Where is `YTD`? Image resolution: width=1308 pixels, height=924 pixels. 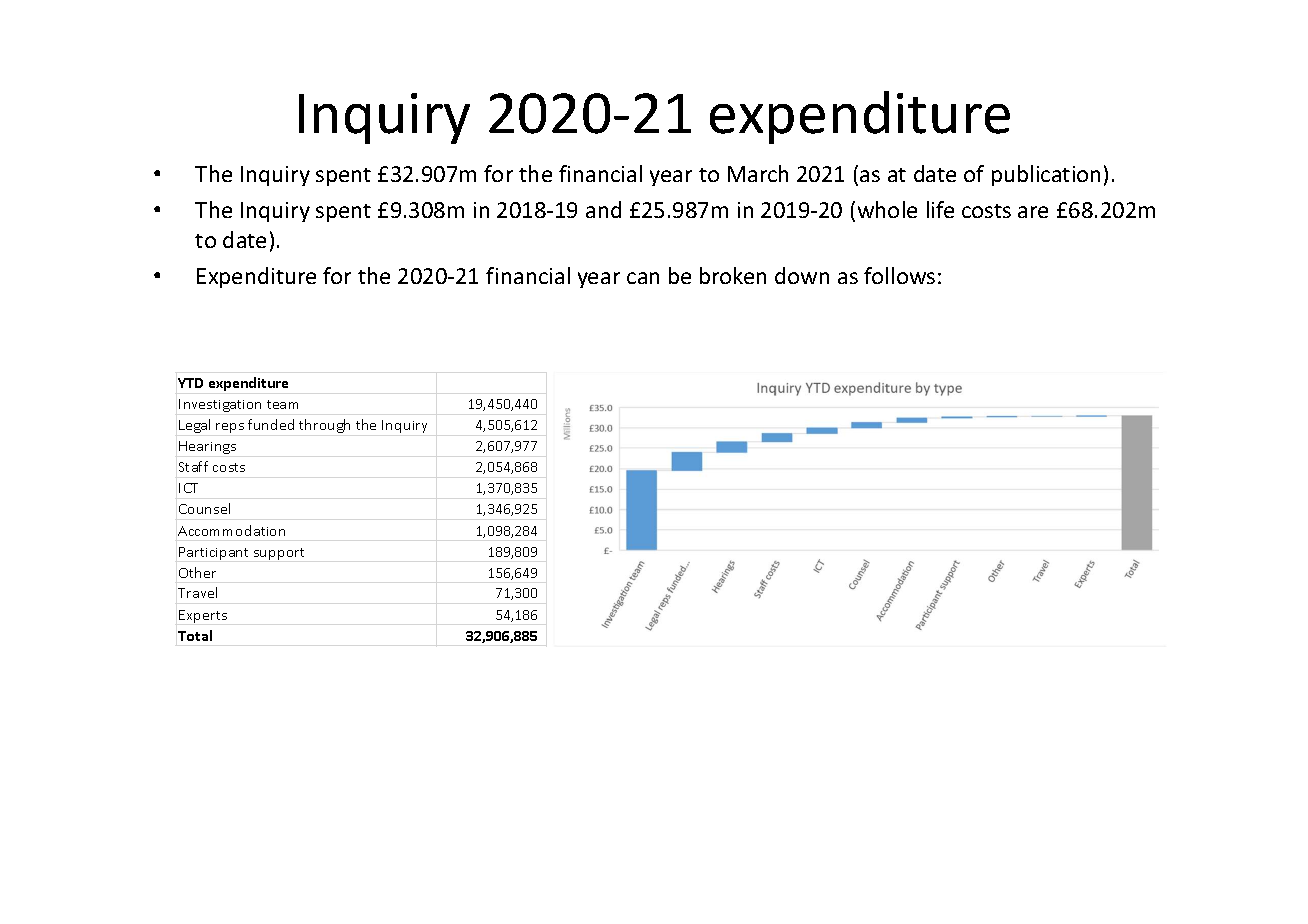 YTD is located at coordinates (190, 383).
